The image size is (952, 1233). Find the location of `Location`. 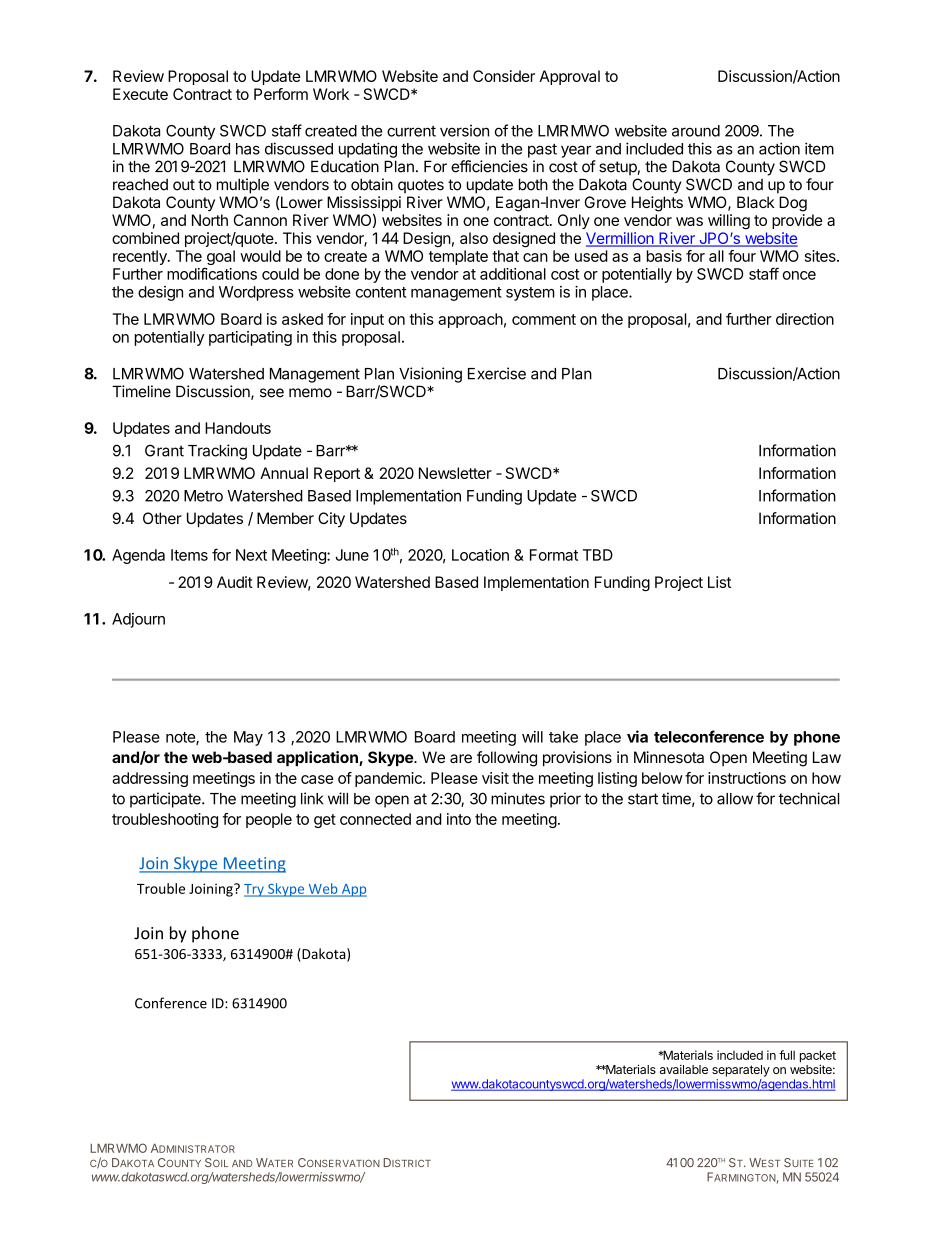

Location is located at coordinates (480, 555).
